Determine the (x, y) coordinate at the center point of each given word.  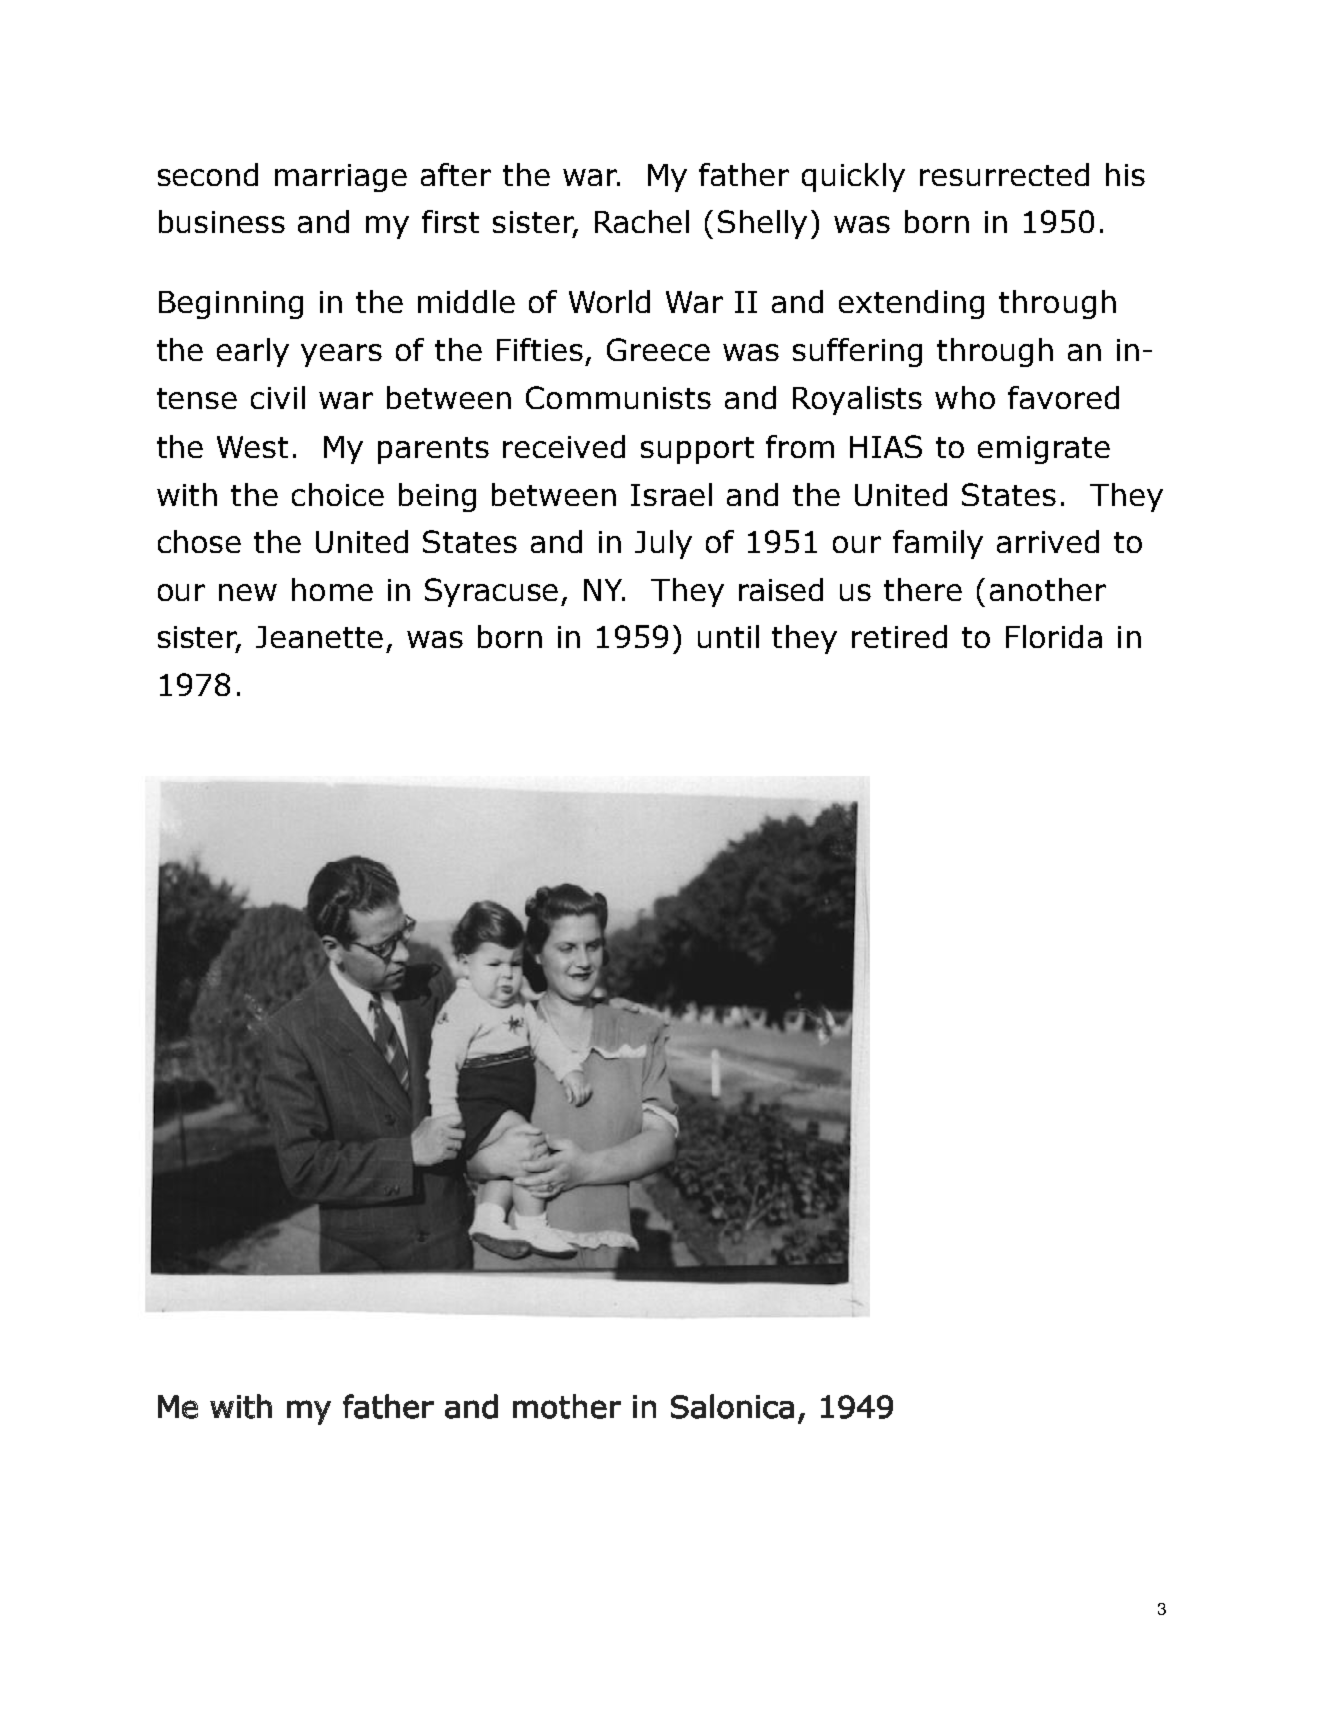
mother (567, 1406)
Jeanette (319, 637)
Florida (1054, 636)
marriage (341, 178)
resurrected (1004, 174)
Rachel (642, 221)
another (1048, 589)
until (728, 636)
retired (899, 636)
